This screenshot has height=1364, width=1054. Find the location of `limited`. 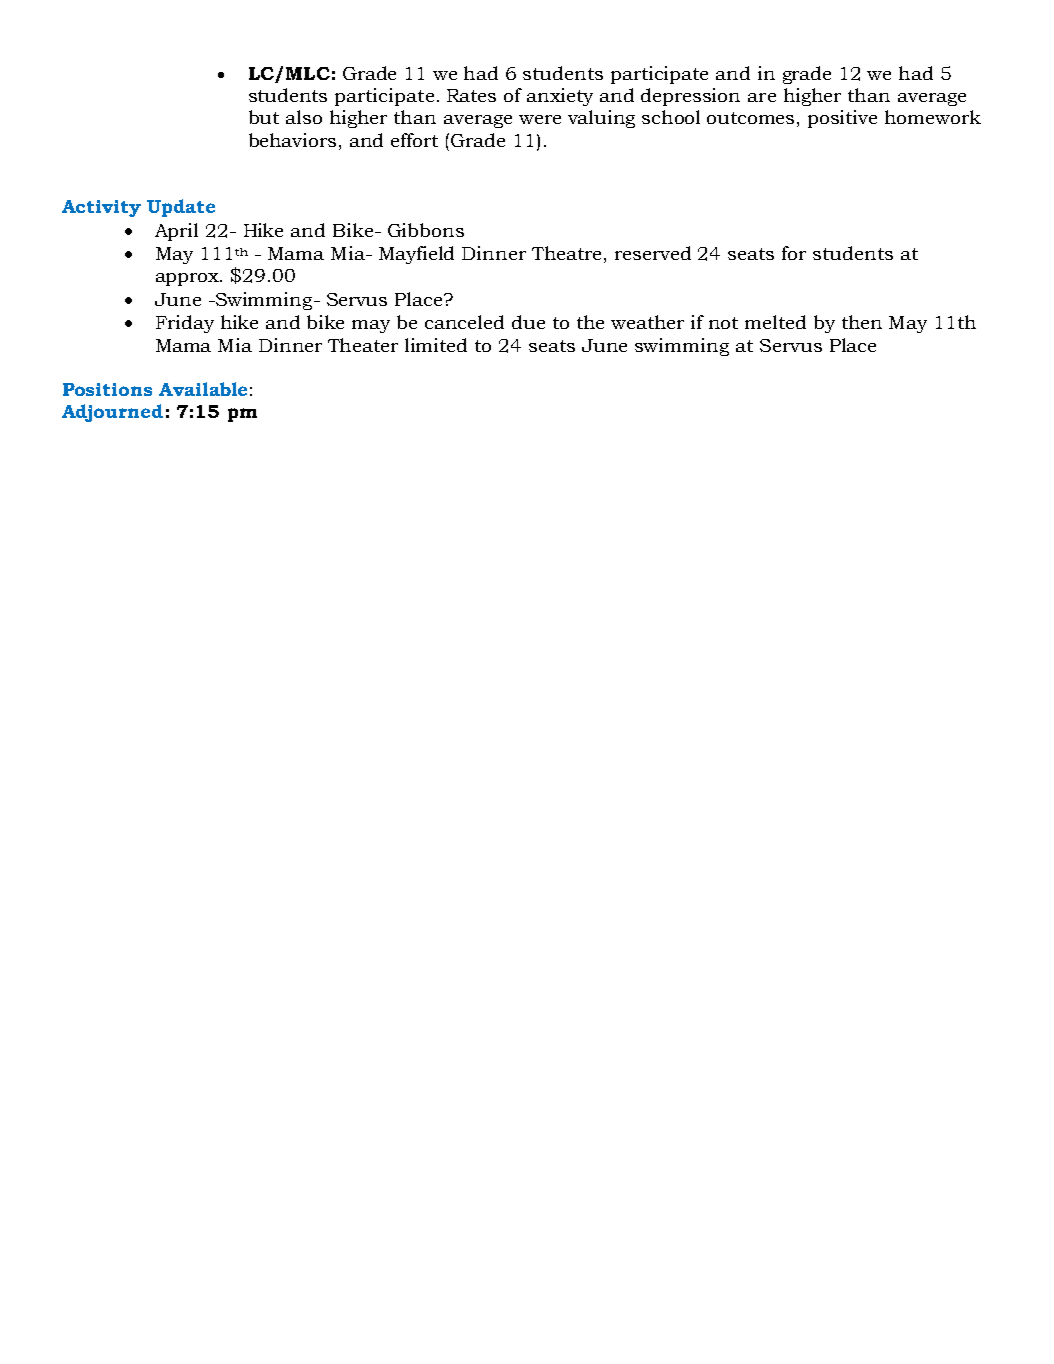

limited is located at coordinates (436, 345).
